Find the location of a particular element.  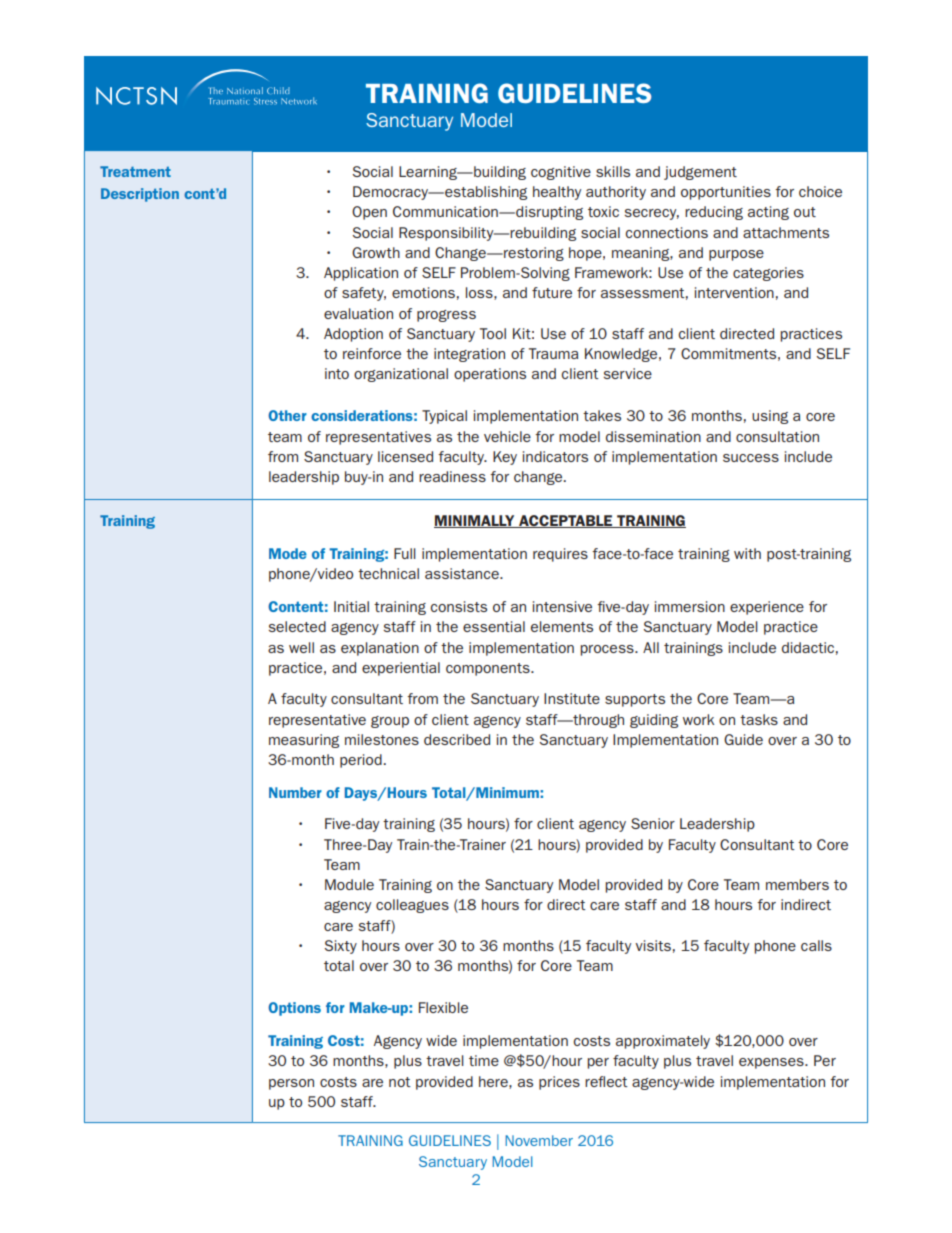

well is located at coordinates (301, 647).
